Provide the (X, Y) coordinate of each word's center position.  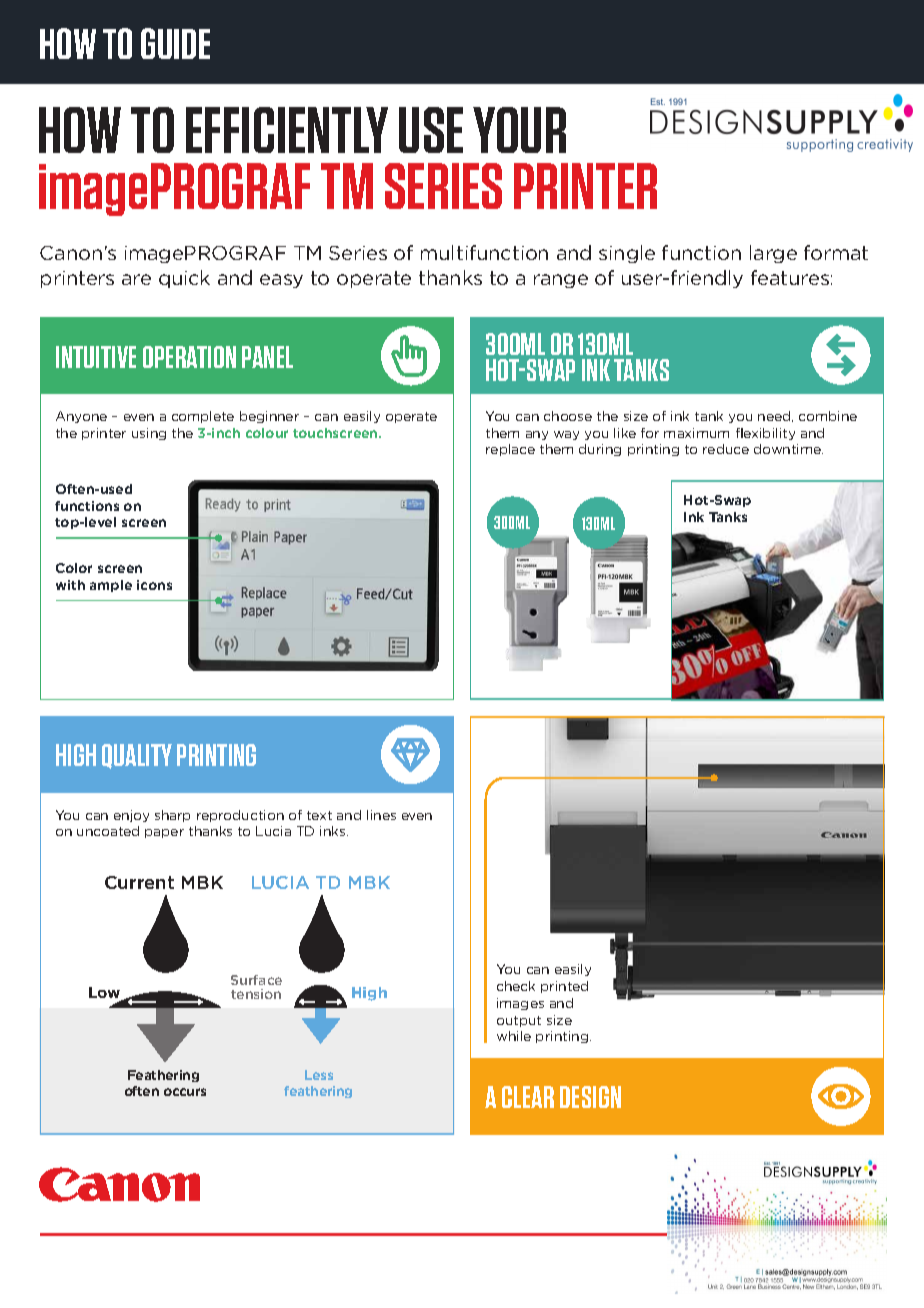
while (514, 1036)
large (773, 254)
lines (381, 815)
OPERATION (189, 357)
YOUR (519, 130)
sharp (172, 816)
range (561, 281)
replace (510, 450)
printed (564, 987)
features (790, 277)
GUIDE (175, 43)
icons (154, 585)
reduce (726, 449)
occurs (185, 1092)
